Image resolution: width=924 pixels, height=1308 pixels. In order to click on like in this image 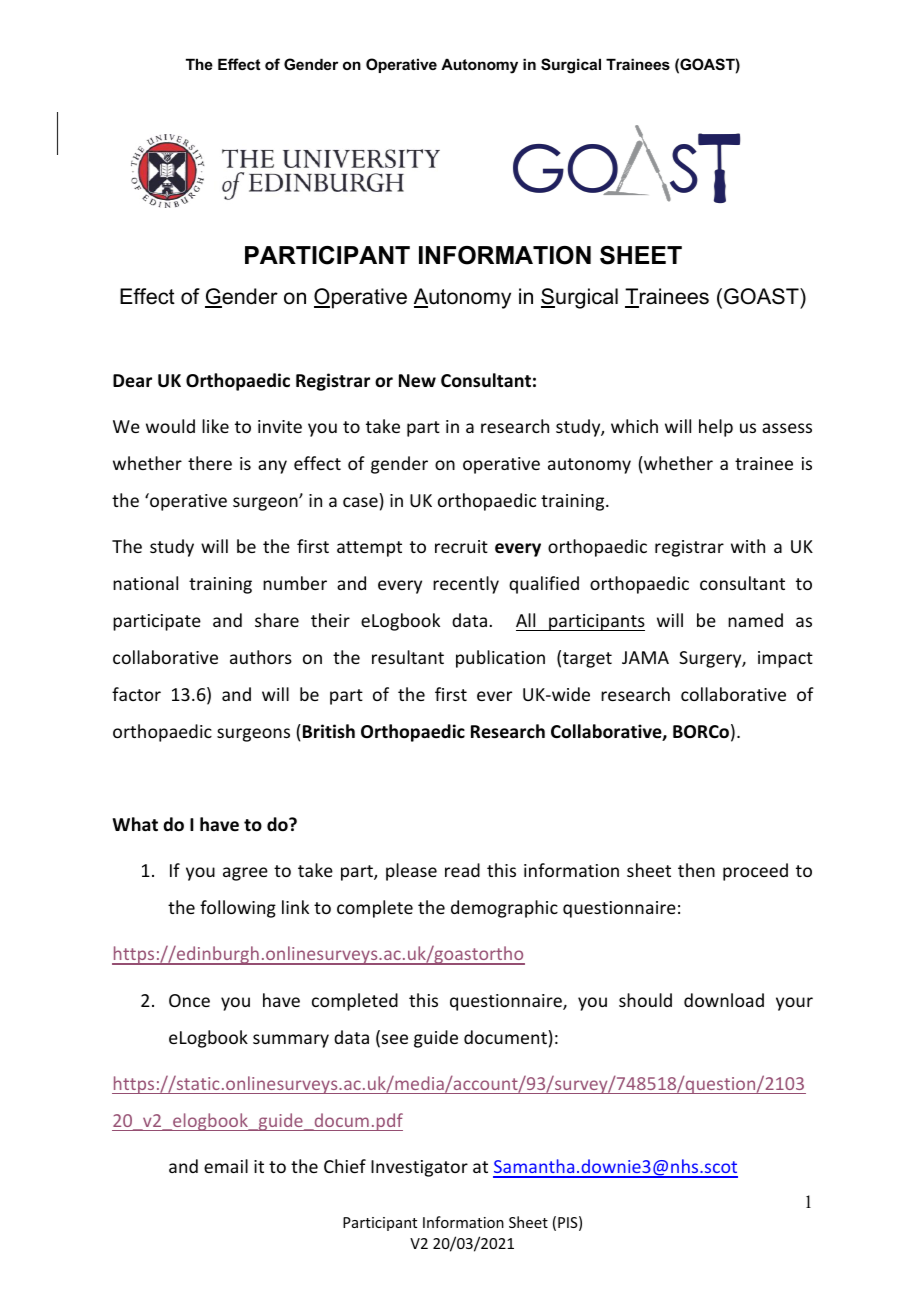, I will do `click(215, 426)`.
